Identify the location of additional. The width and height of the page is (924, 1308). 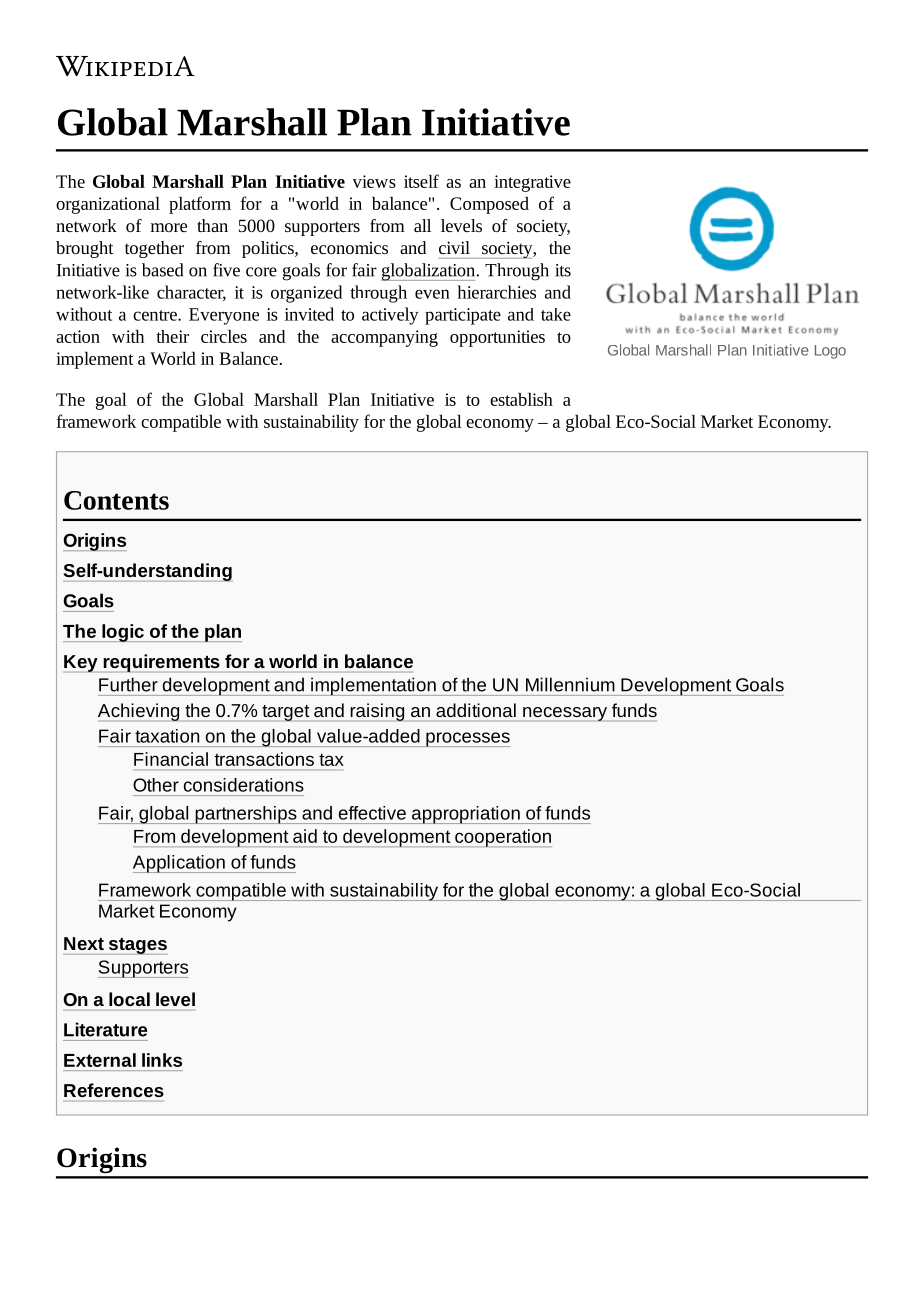
(476, 710).
